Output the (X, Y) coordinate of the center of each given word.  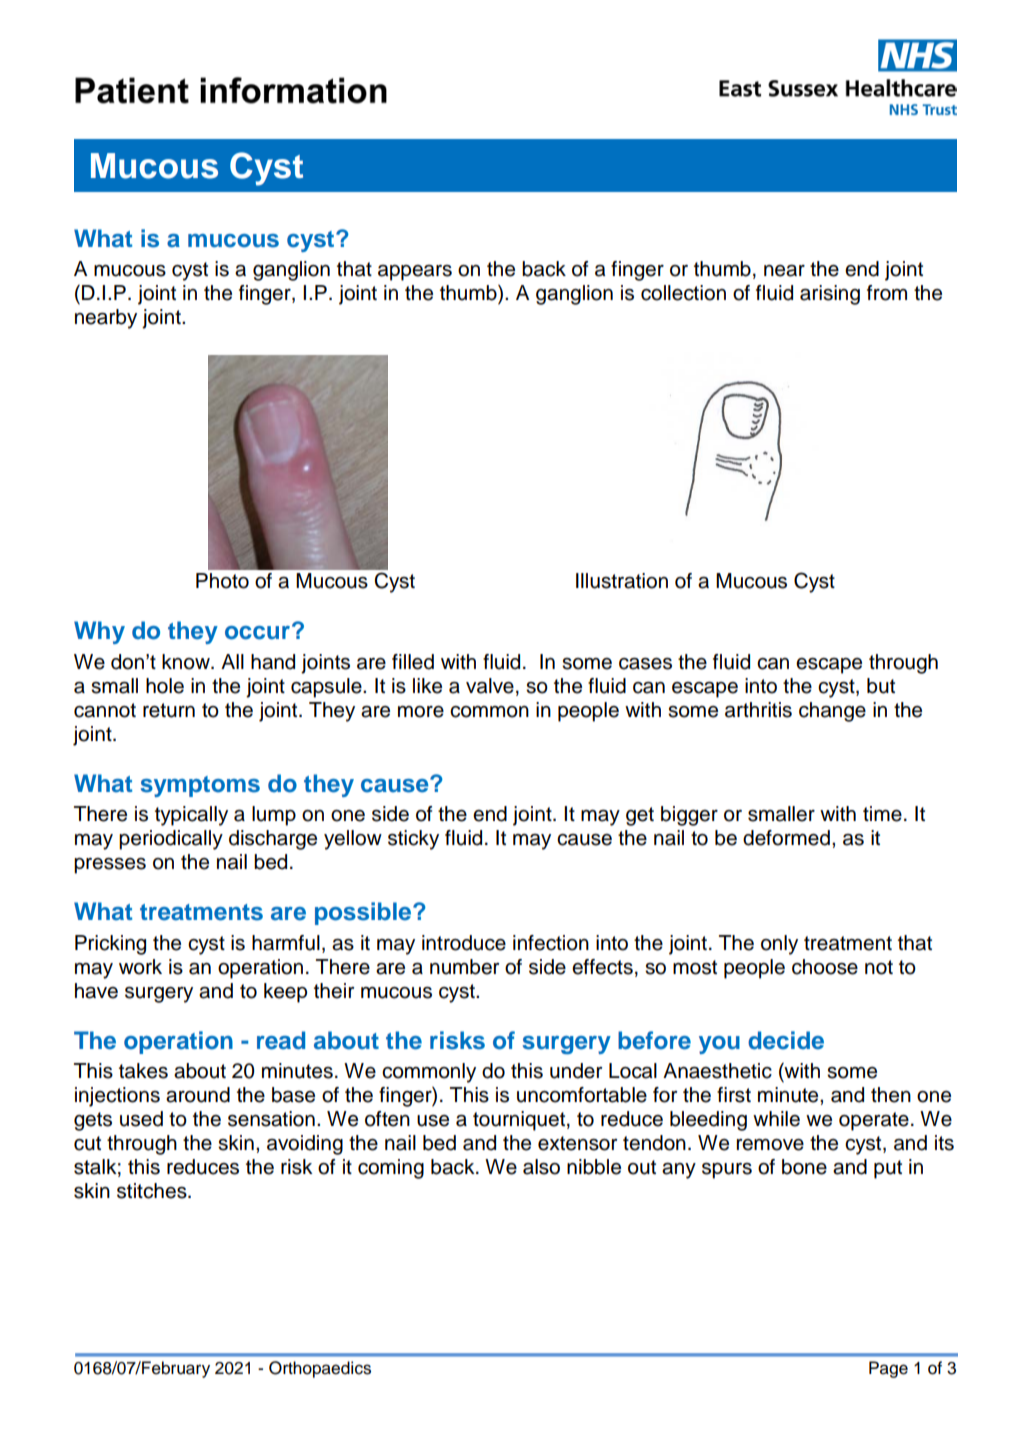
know (187, 662)
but (881, 686)
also (541, 1167)
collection (683, 293)
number (464, 967)
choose (825, 967)
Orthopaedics (320, 1369)
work (140, 967)
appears (415, 273)
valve (490, 686)
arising (830, 295)
